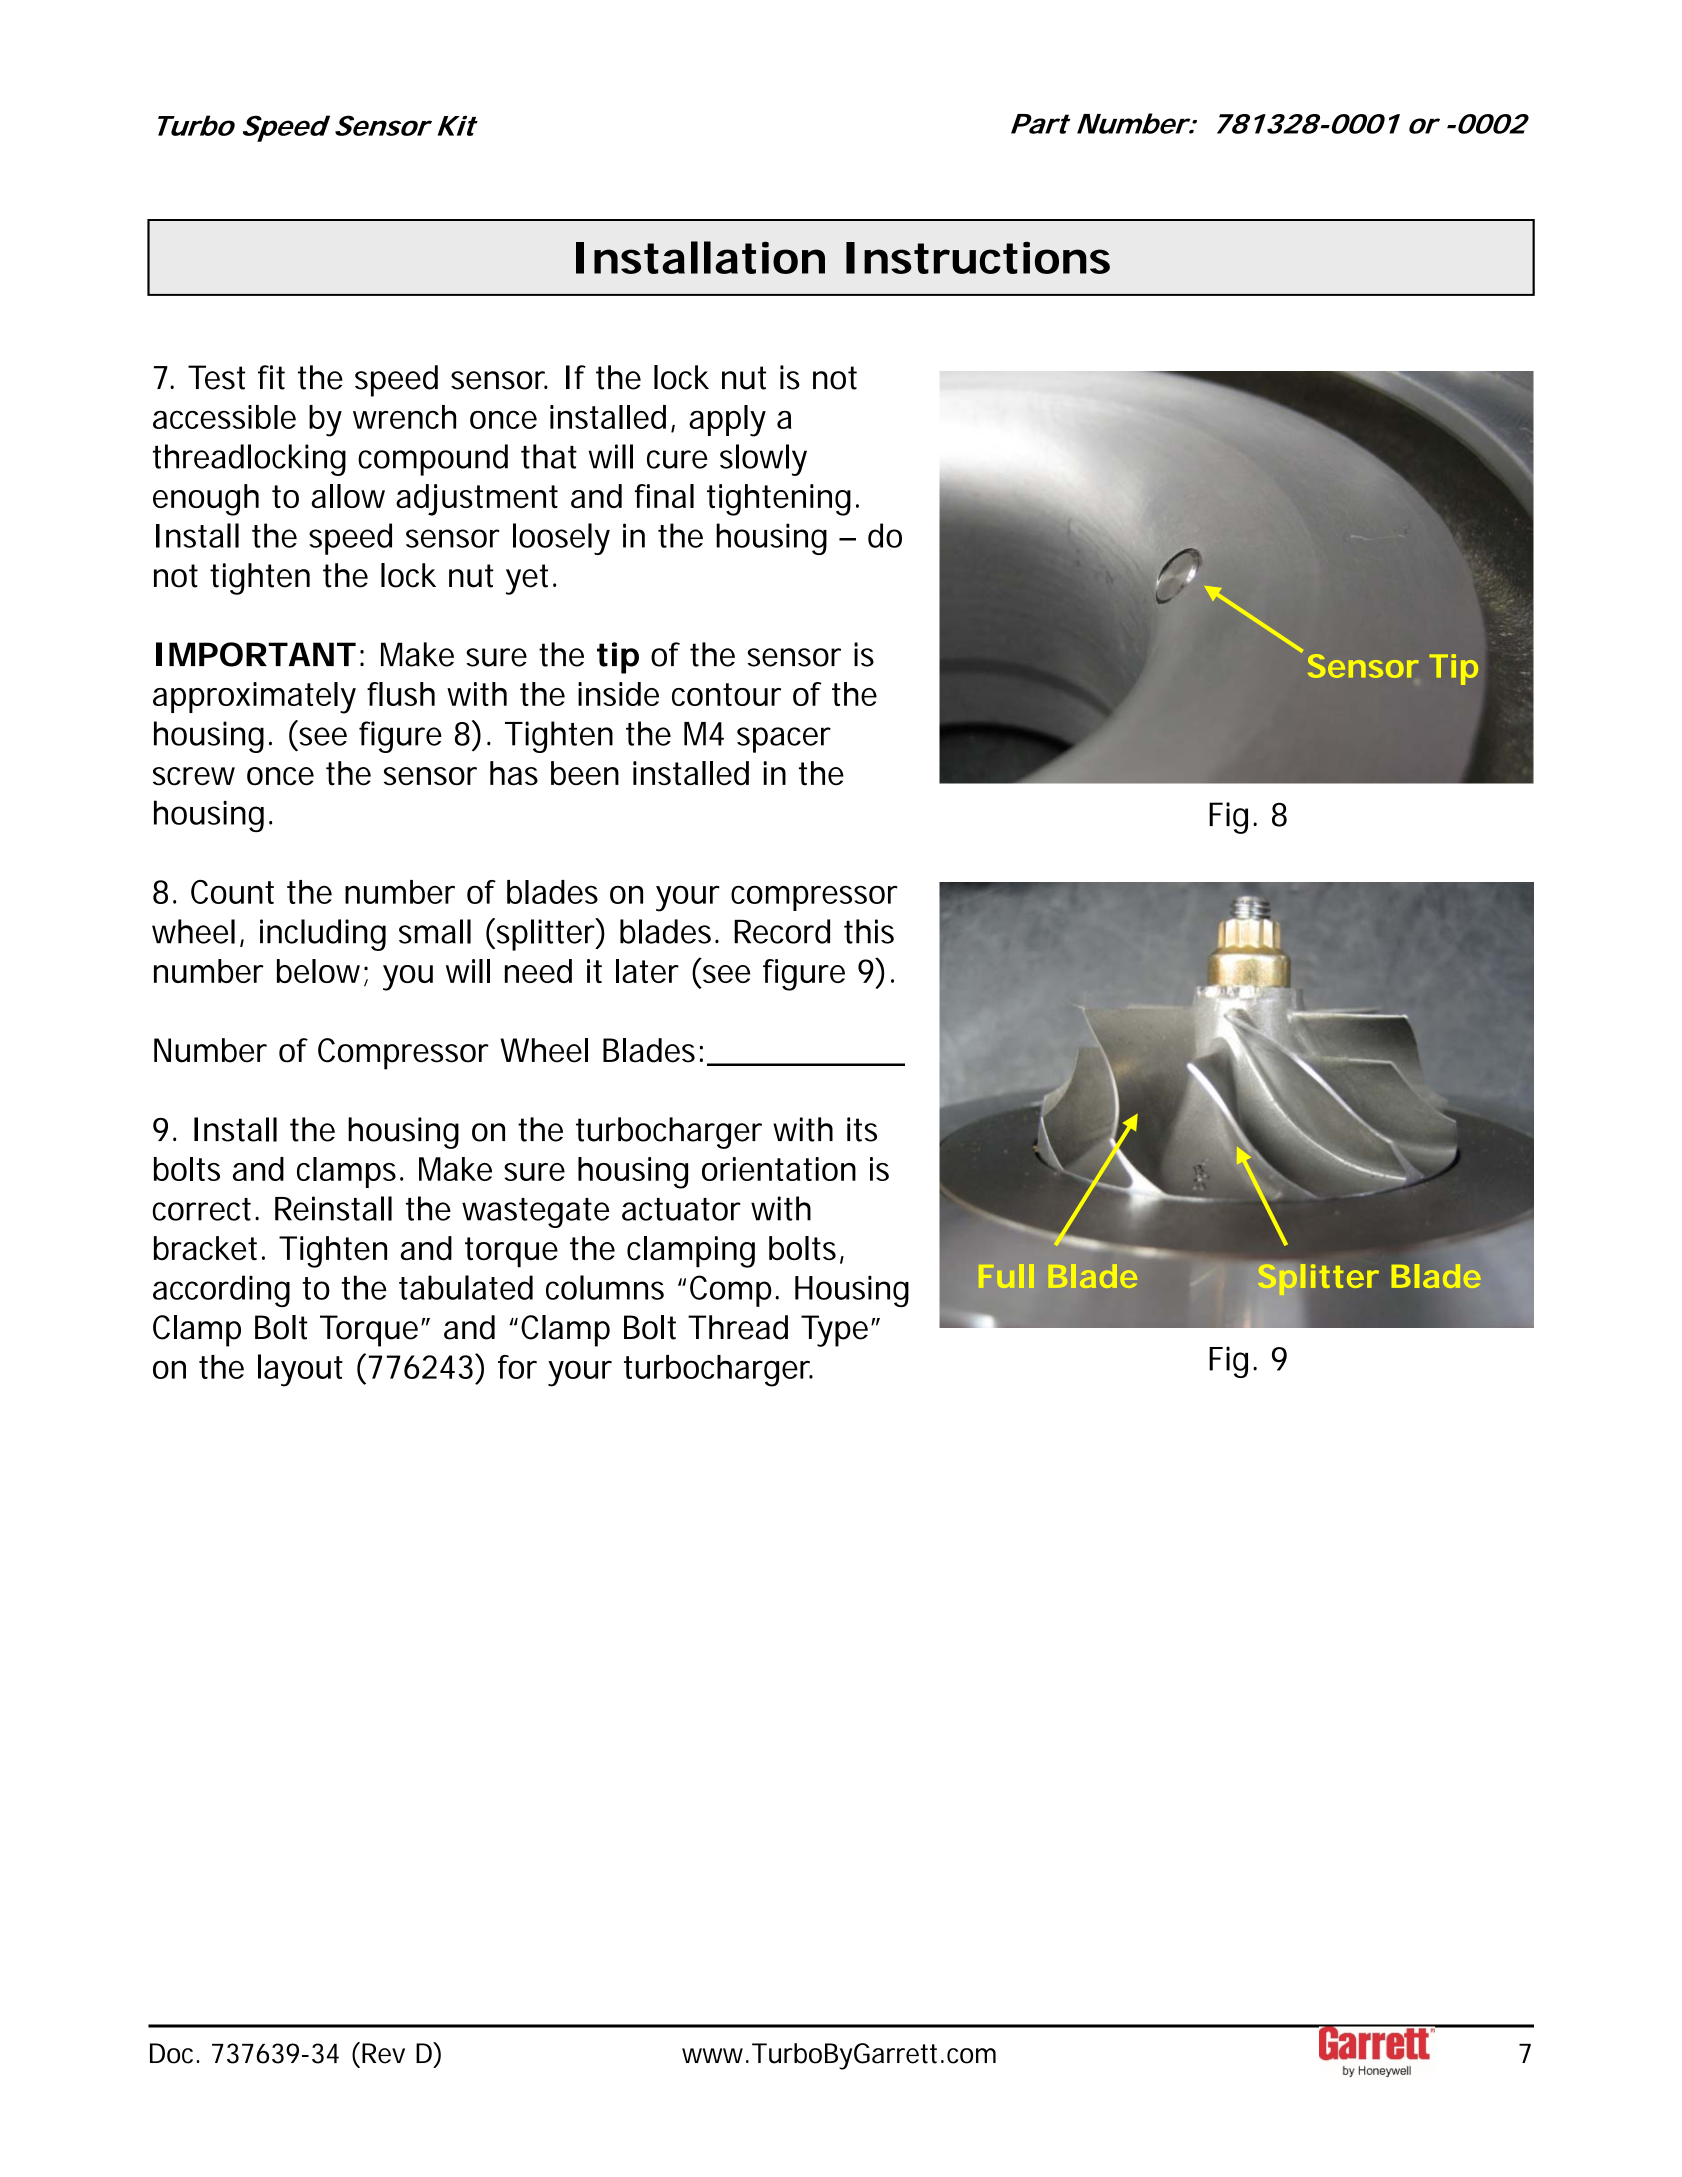  Describe the element at coordinates (204, 1209) in the screenshot. I see `correct` at that location.
